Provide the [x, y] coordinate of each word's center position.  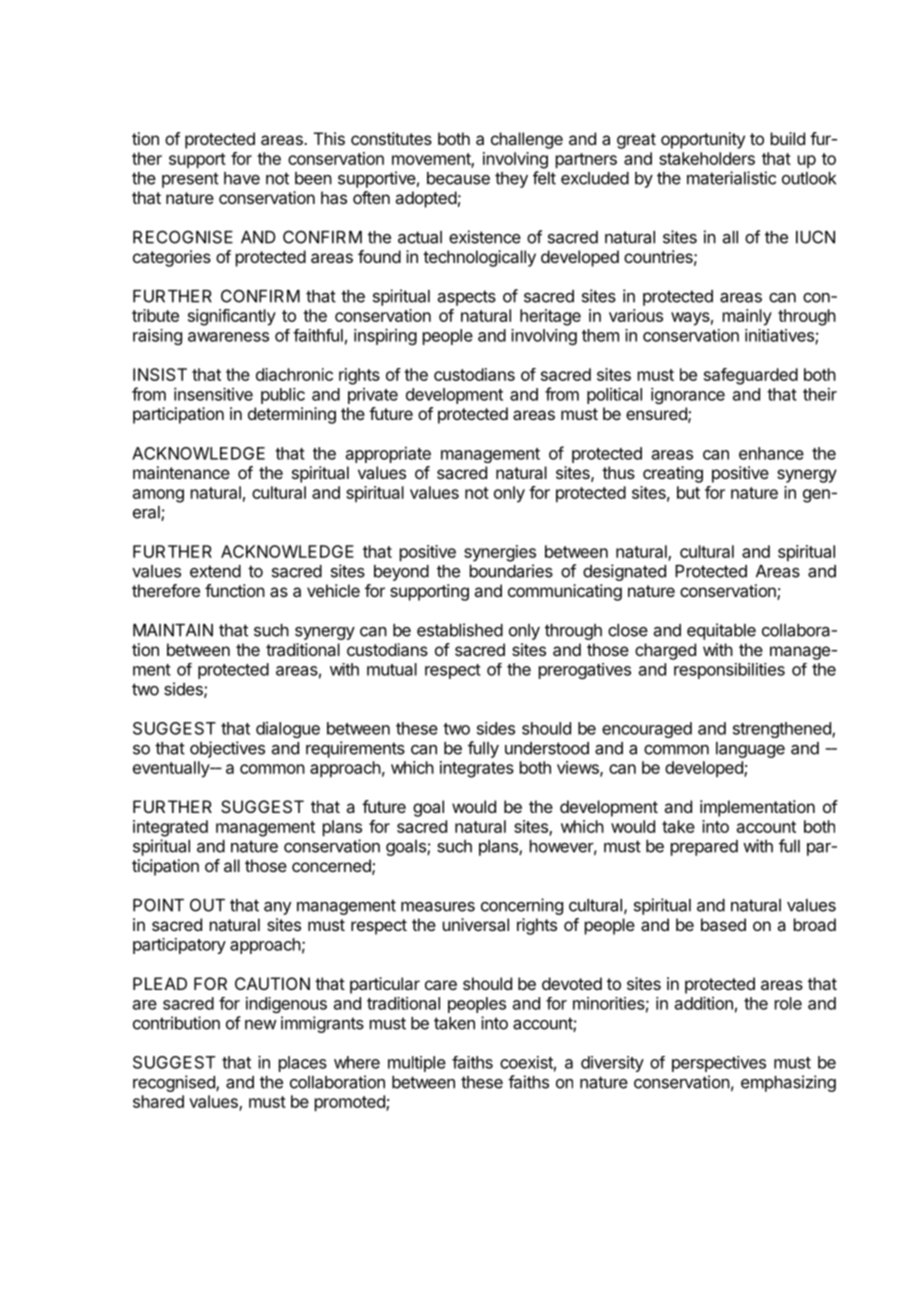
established [460, 630]
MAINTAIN [173, 630]
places [303, 1064]
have [242, 178]
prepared [704, 848]
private [373, 396]
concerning [522, 906]
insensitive [213, 394]
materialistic [731, 178]
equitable [721, 631]
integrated [170, 828]
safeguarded [751, 376]
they [511, 180]
